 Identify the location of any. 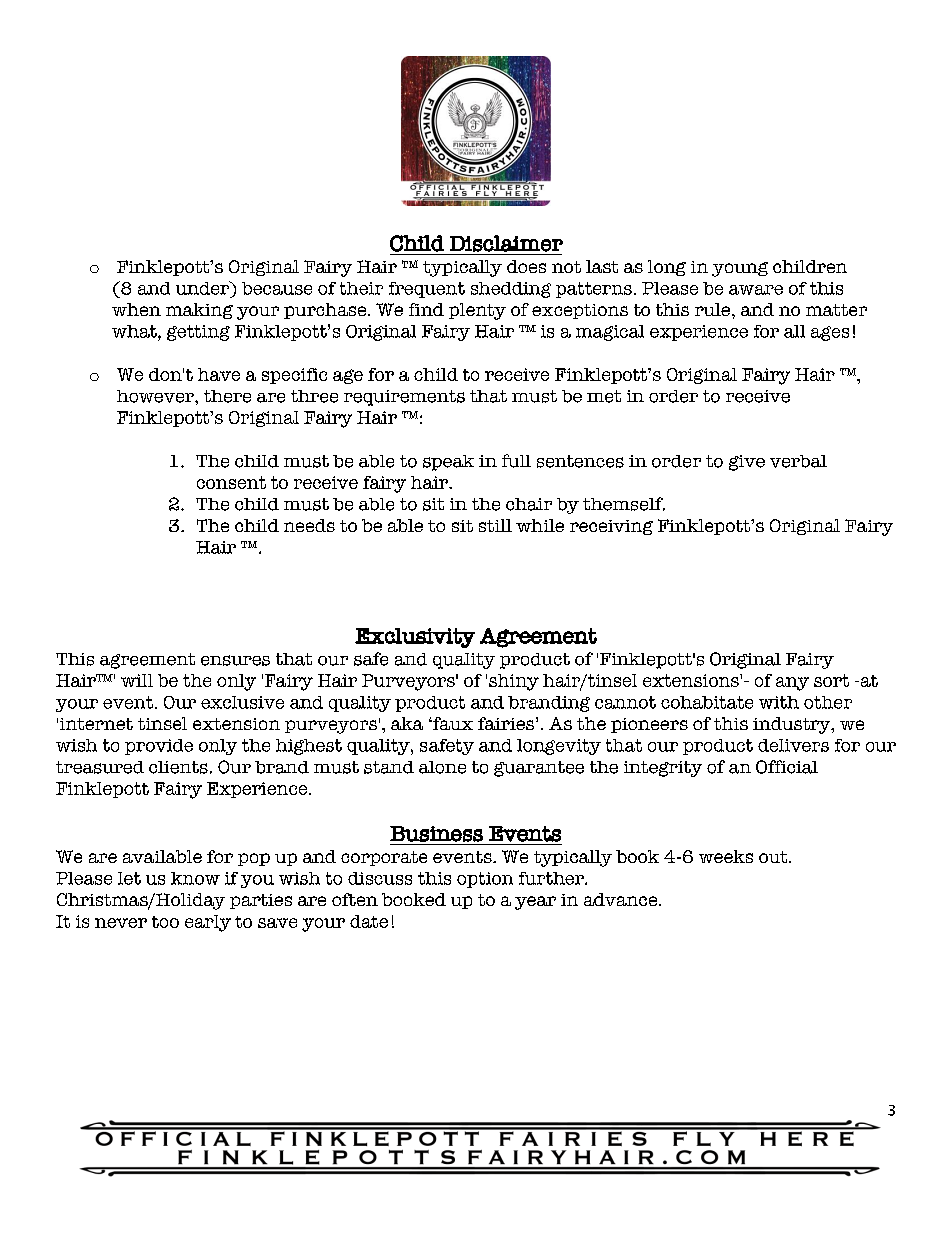
(792, 684).
